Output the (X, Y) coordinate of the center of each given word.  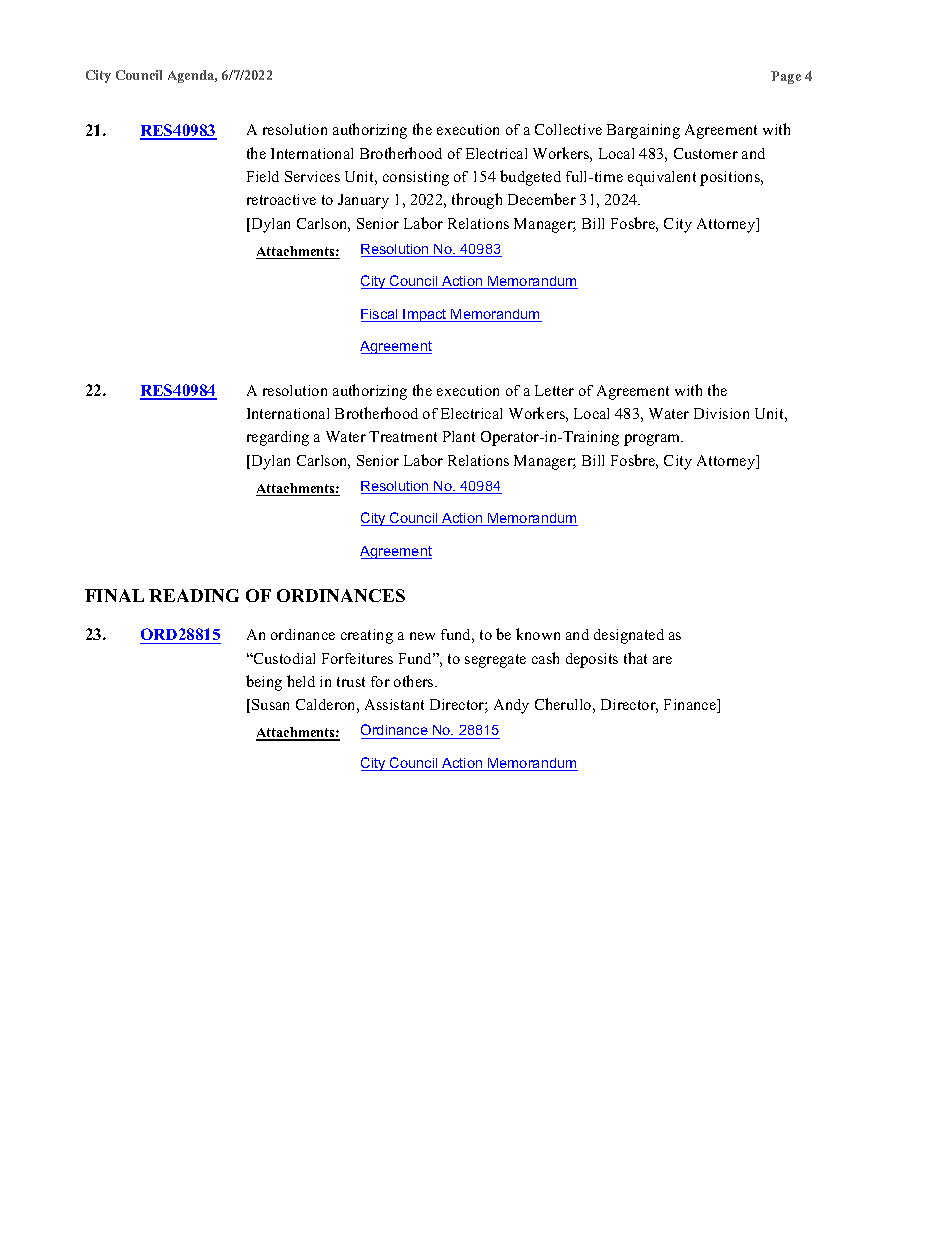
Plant (459, 436)
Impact (425, 315)
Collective (568, 129)
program (653, 440)
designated (629, 636)
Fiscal (380, 315)
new (422, 636)
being (264, 683)
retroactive (281, 199)
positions (731, 178)
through (477, 201)
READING (194, 595)
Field (263, 176)
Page (786, 77)
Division (721, 413)
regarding (278, 438)
